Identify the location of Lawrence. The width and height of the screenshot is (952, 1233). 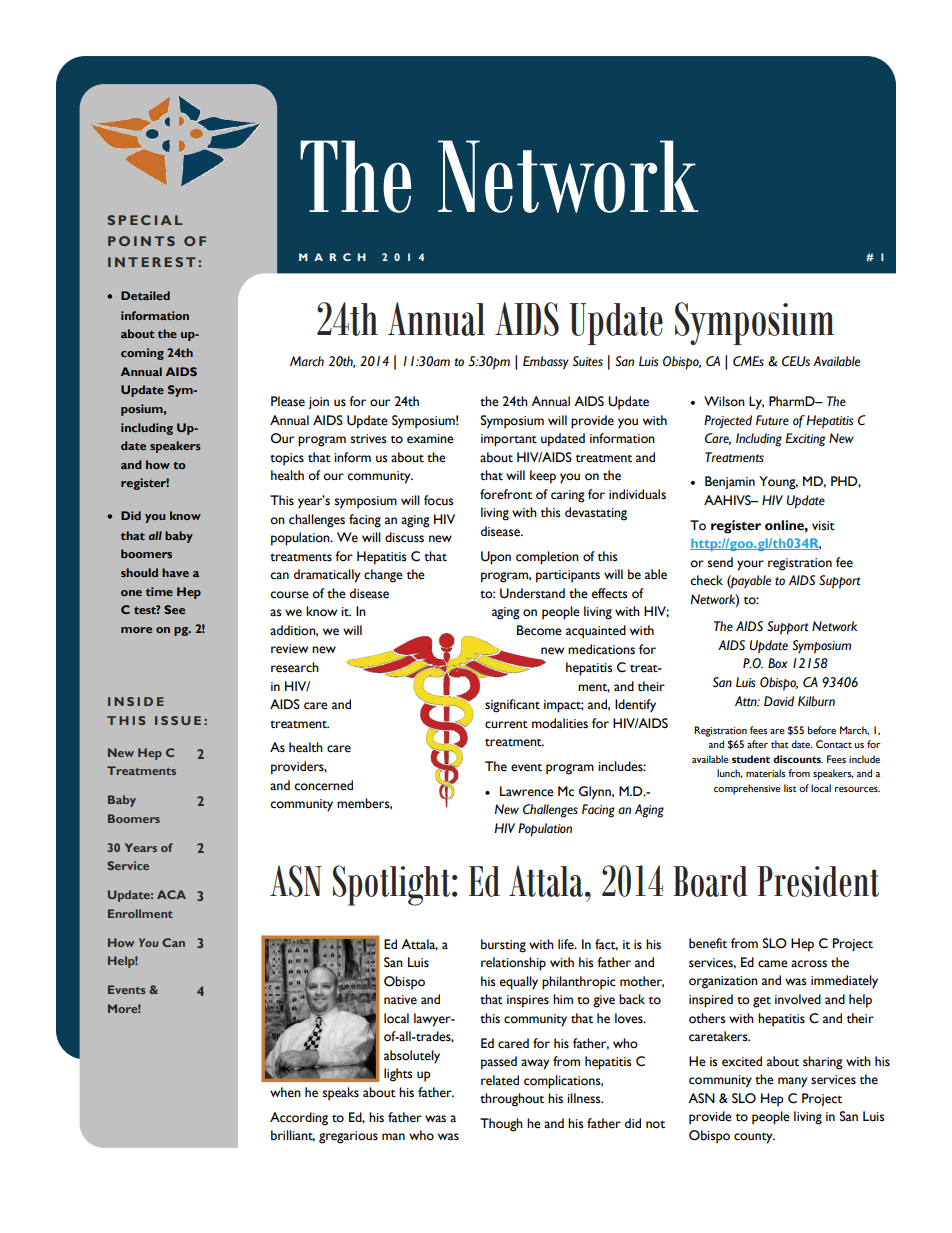
(527, 791).
